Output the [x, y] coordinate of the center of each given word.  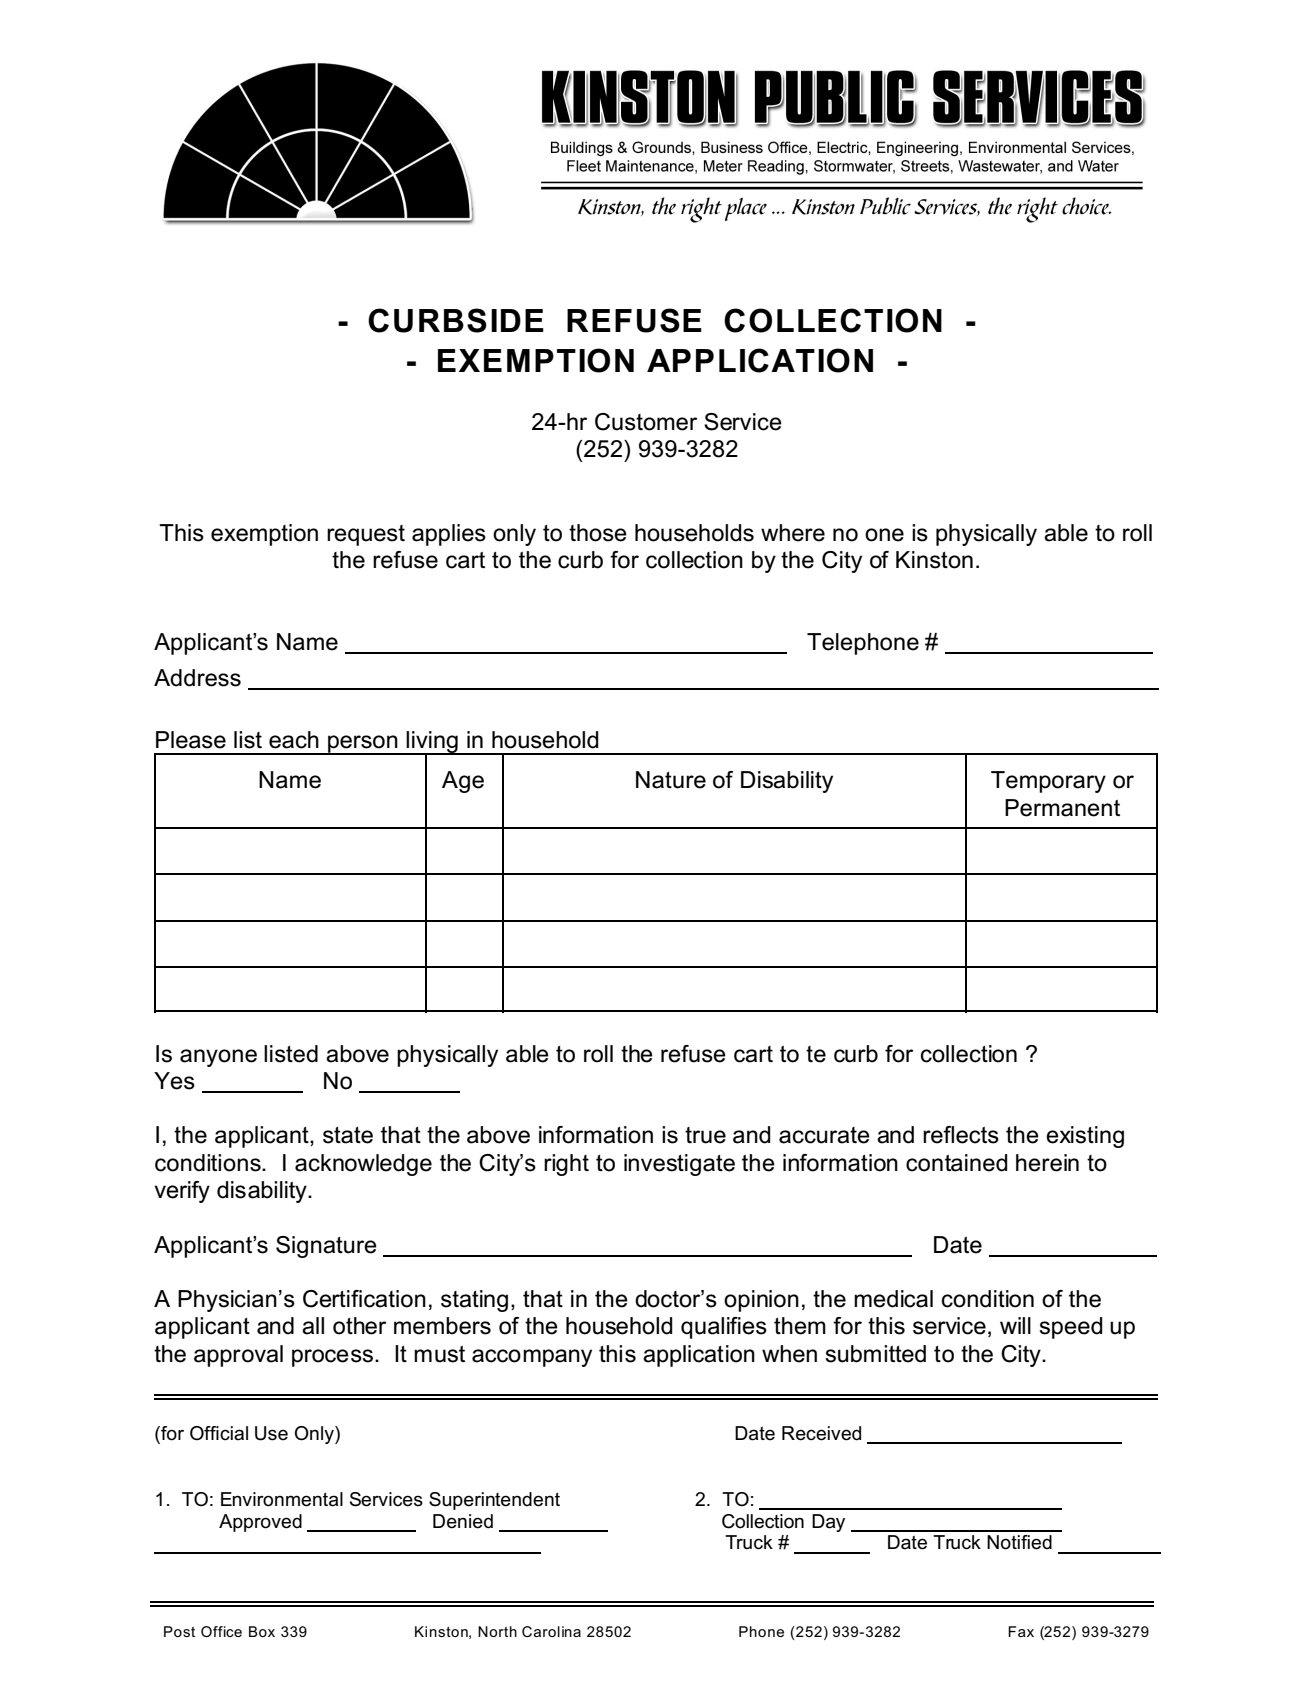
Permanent [1062, 808]
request [366, 535]
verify [182, 1192]
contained [957, 1163]
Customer [646, 422]
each [294, 740]
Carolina [551, 1631]
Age [463, 782]
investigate [679, 1165]
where [793, 533]
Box [262, 1631]
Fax [1021, 1631]
